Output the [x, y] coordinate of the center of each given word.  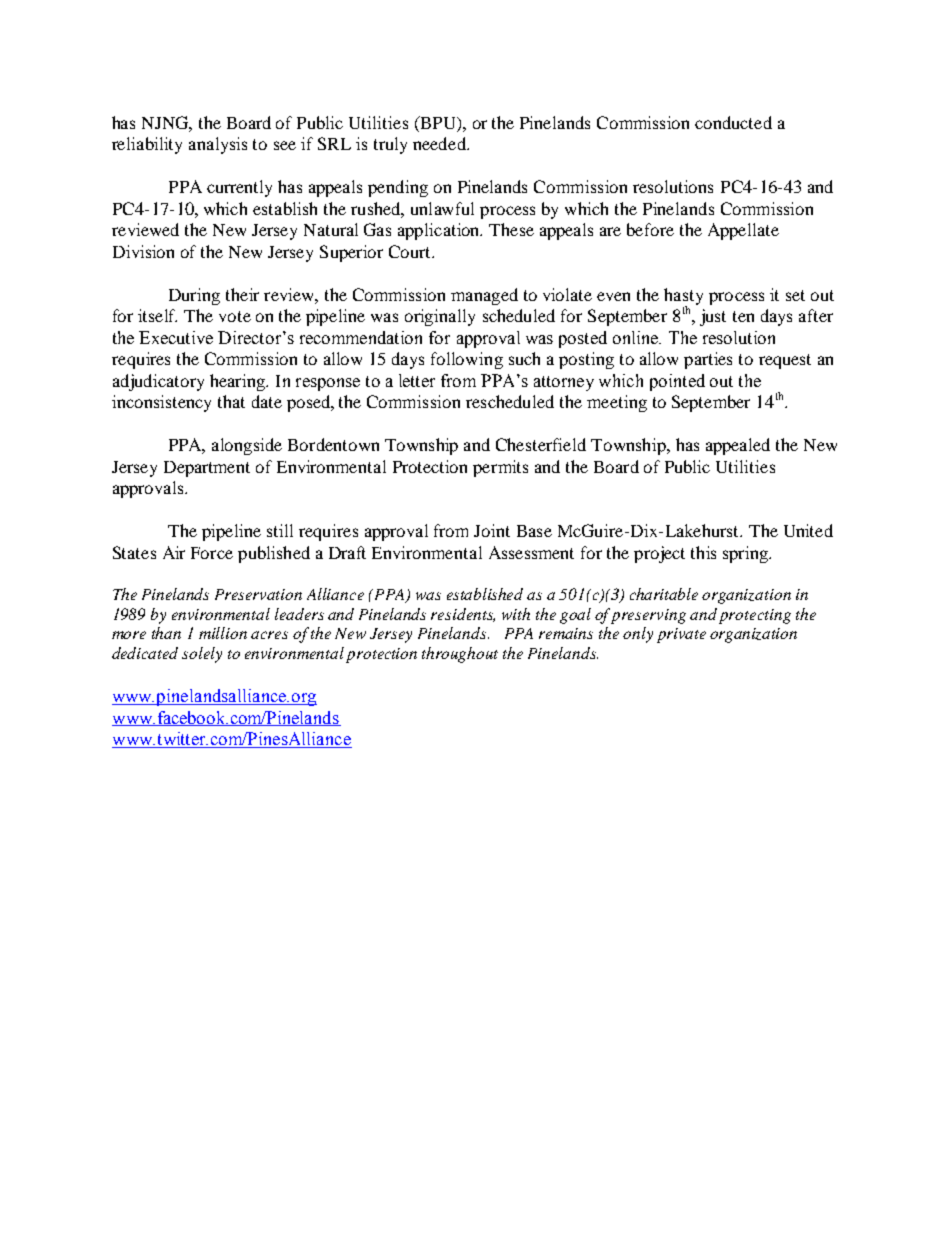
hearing [238, 382]
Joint [492, 530]
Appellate [743, 231]
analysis [218, 145]
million [223, 633]
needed [440, 143]
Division [143, 251]
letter [417, 380]
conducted [733, 122]
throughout [460, 655]
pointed [677, 382]
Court [411, 251]
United [808, 530]
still [280, 530]
